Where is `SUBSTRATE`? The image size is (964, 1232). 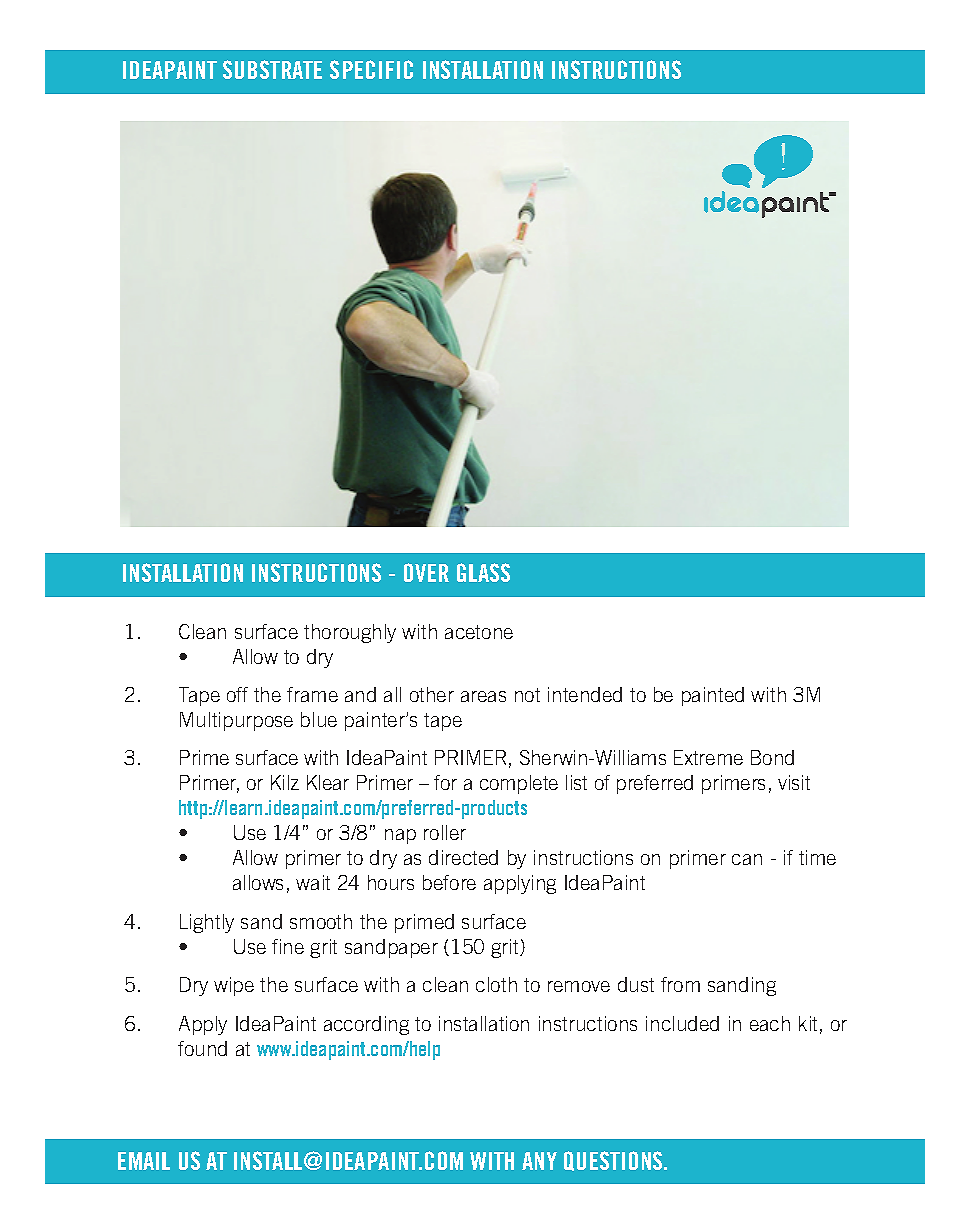
SUBSTRATE is located at coordinates (272, 69).
